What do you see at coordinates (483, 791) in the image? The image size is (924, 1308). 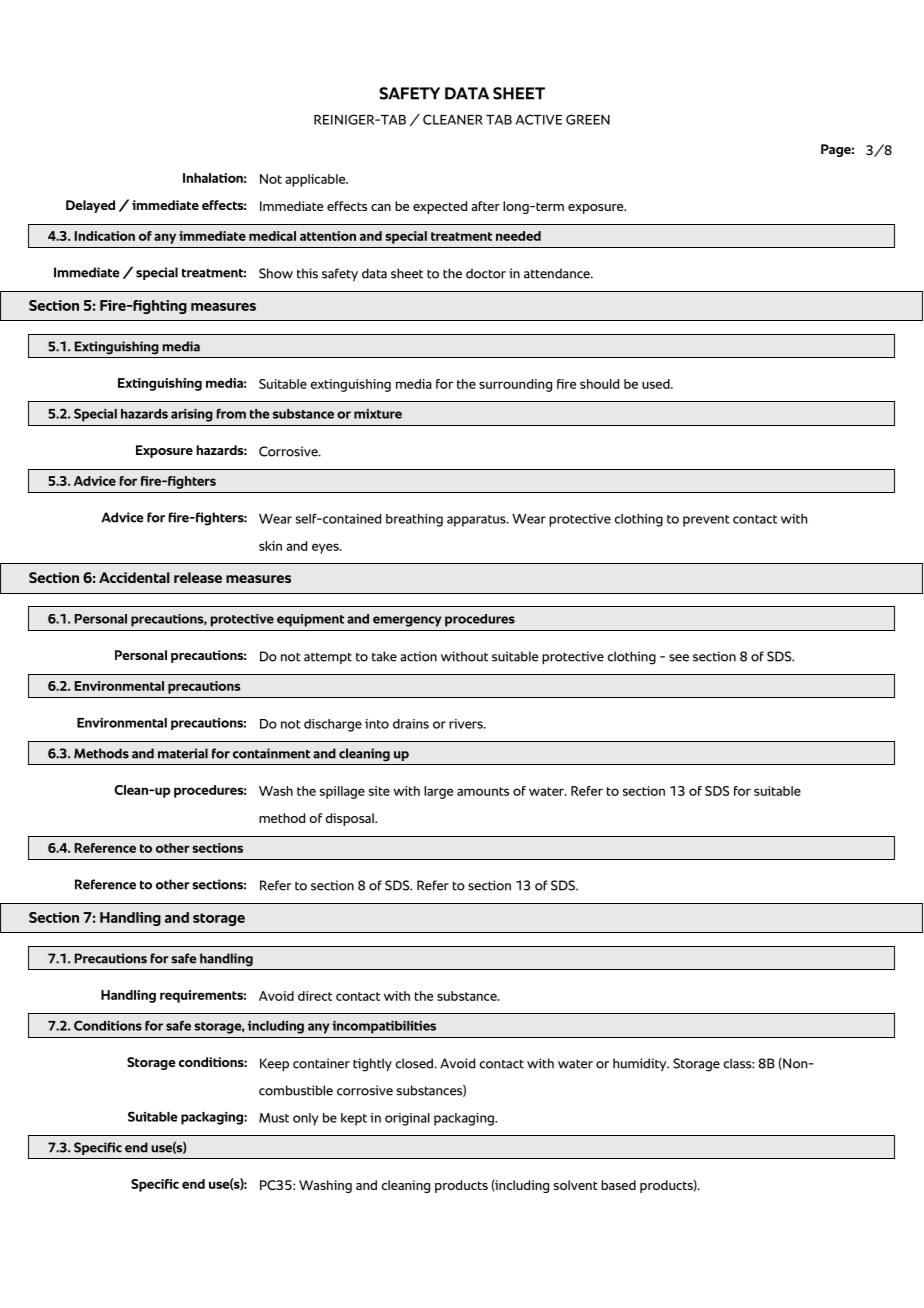 I see `amounts` at bounding box center [483, 791].
